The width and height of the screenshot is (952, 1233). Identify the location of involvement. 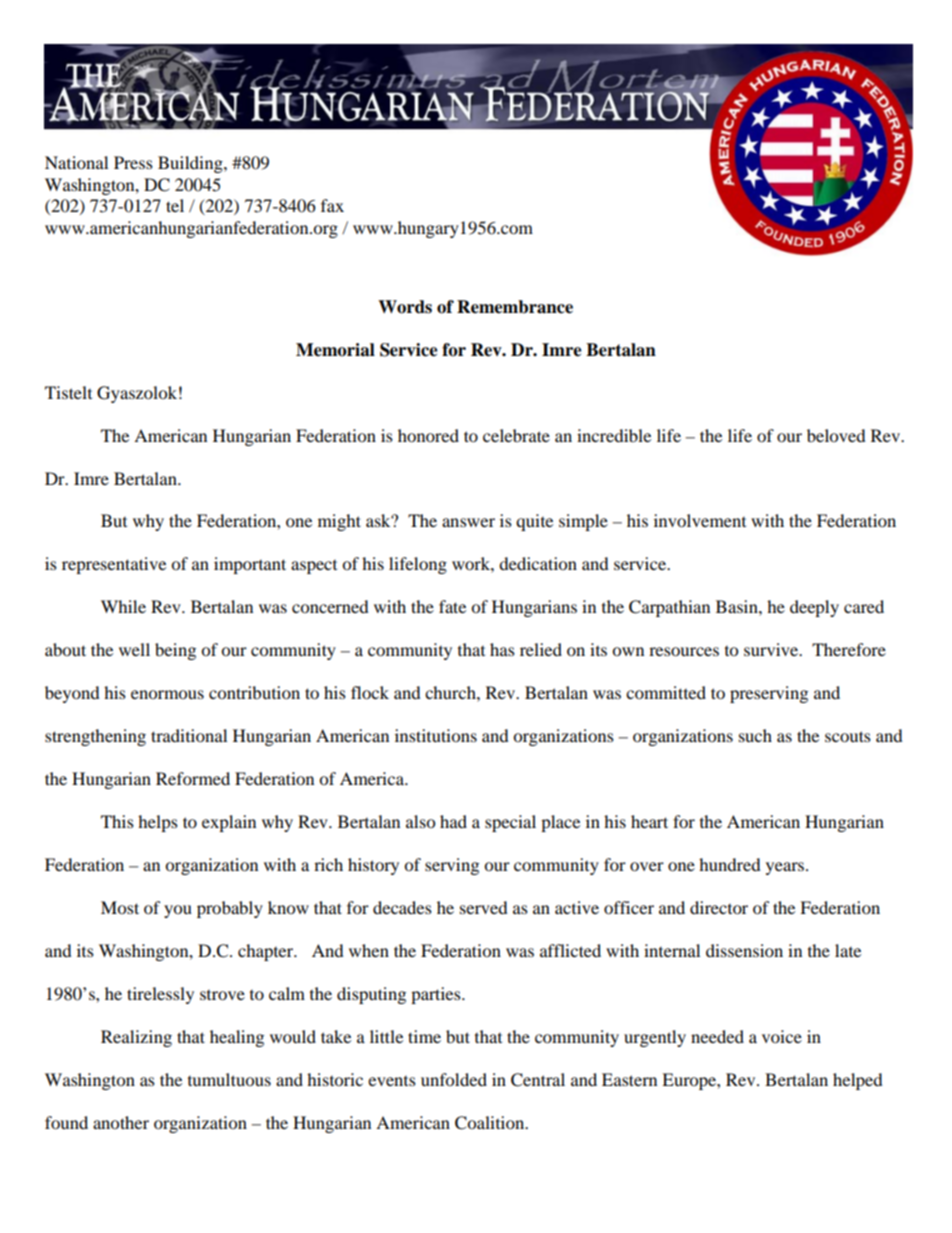
(700, 520).
